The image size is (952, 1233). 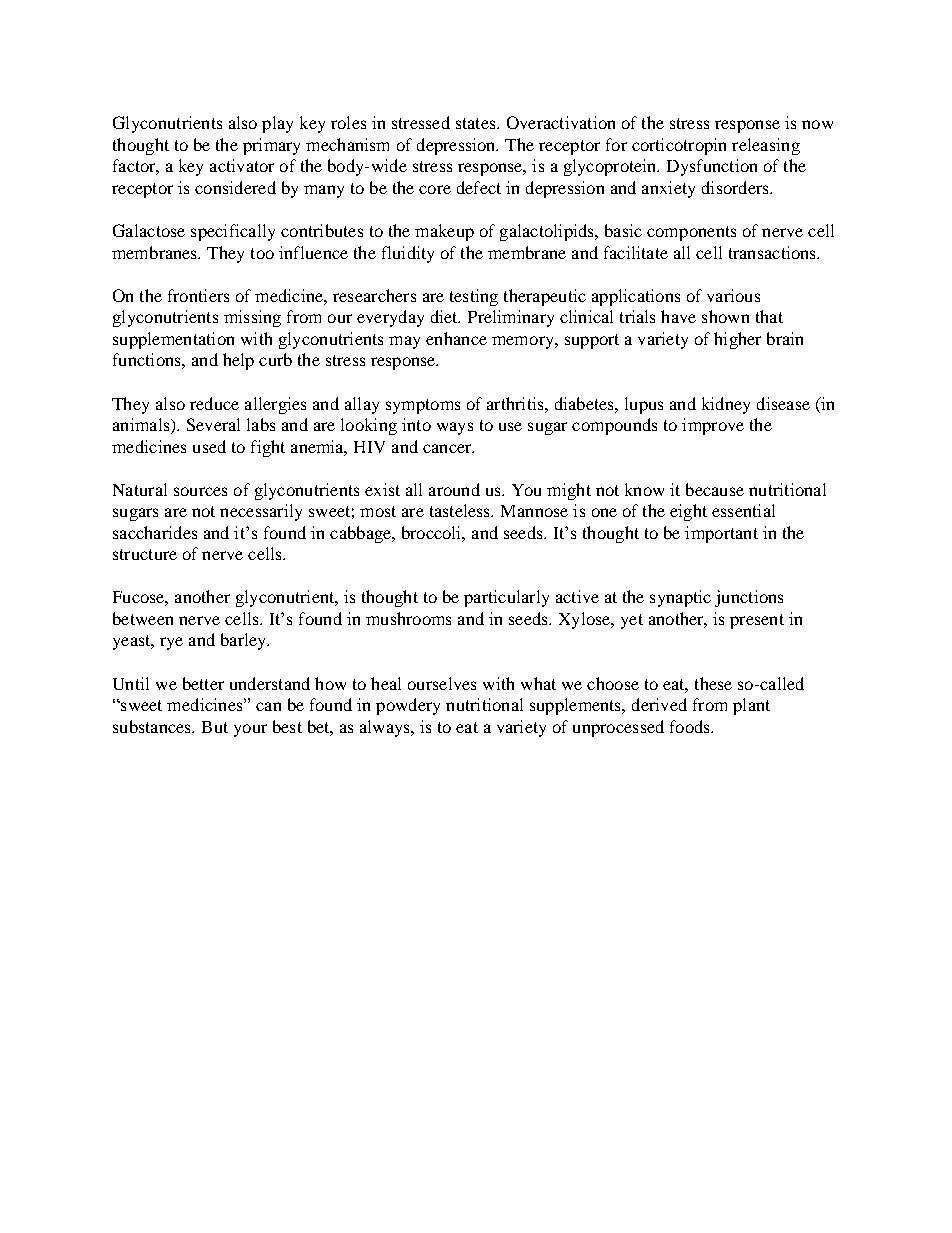 I want to click on states, so click(x=477, y=123).
